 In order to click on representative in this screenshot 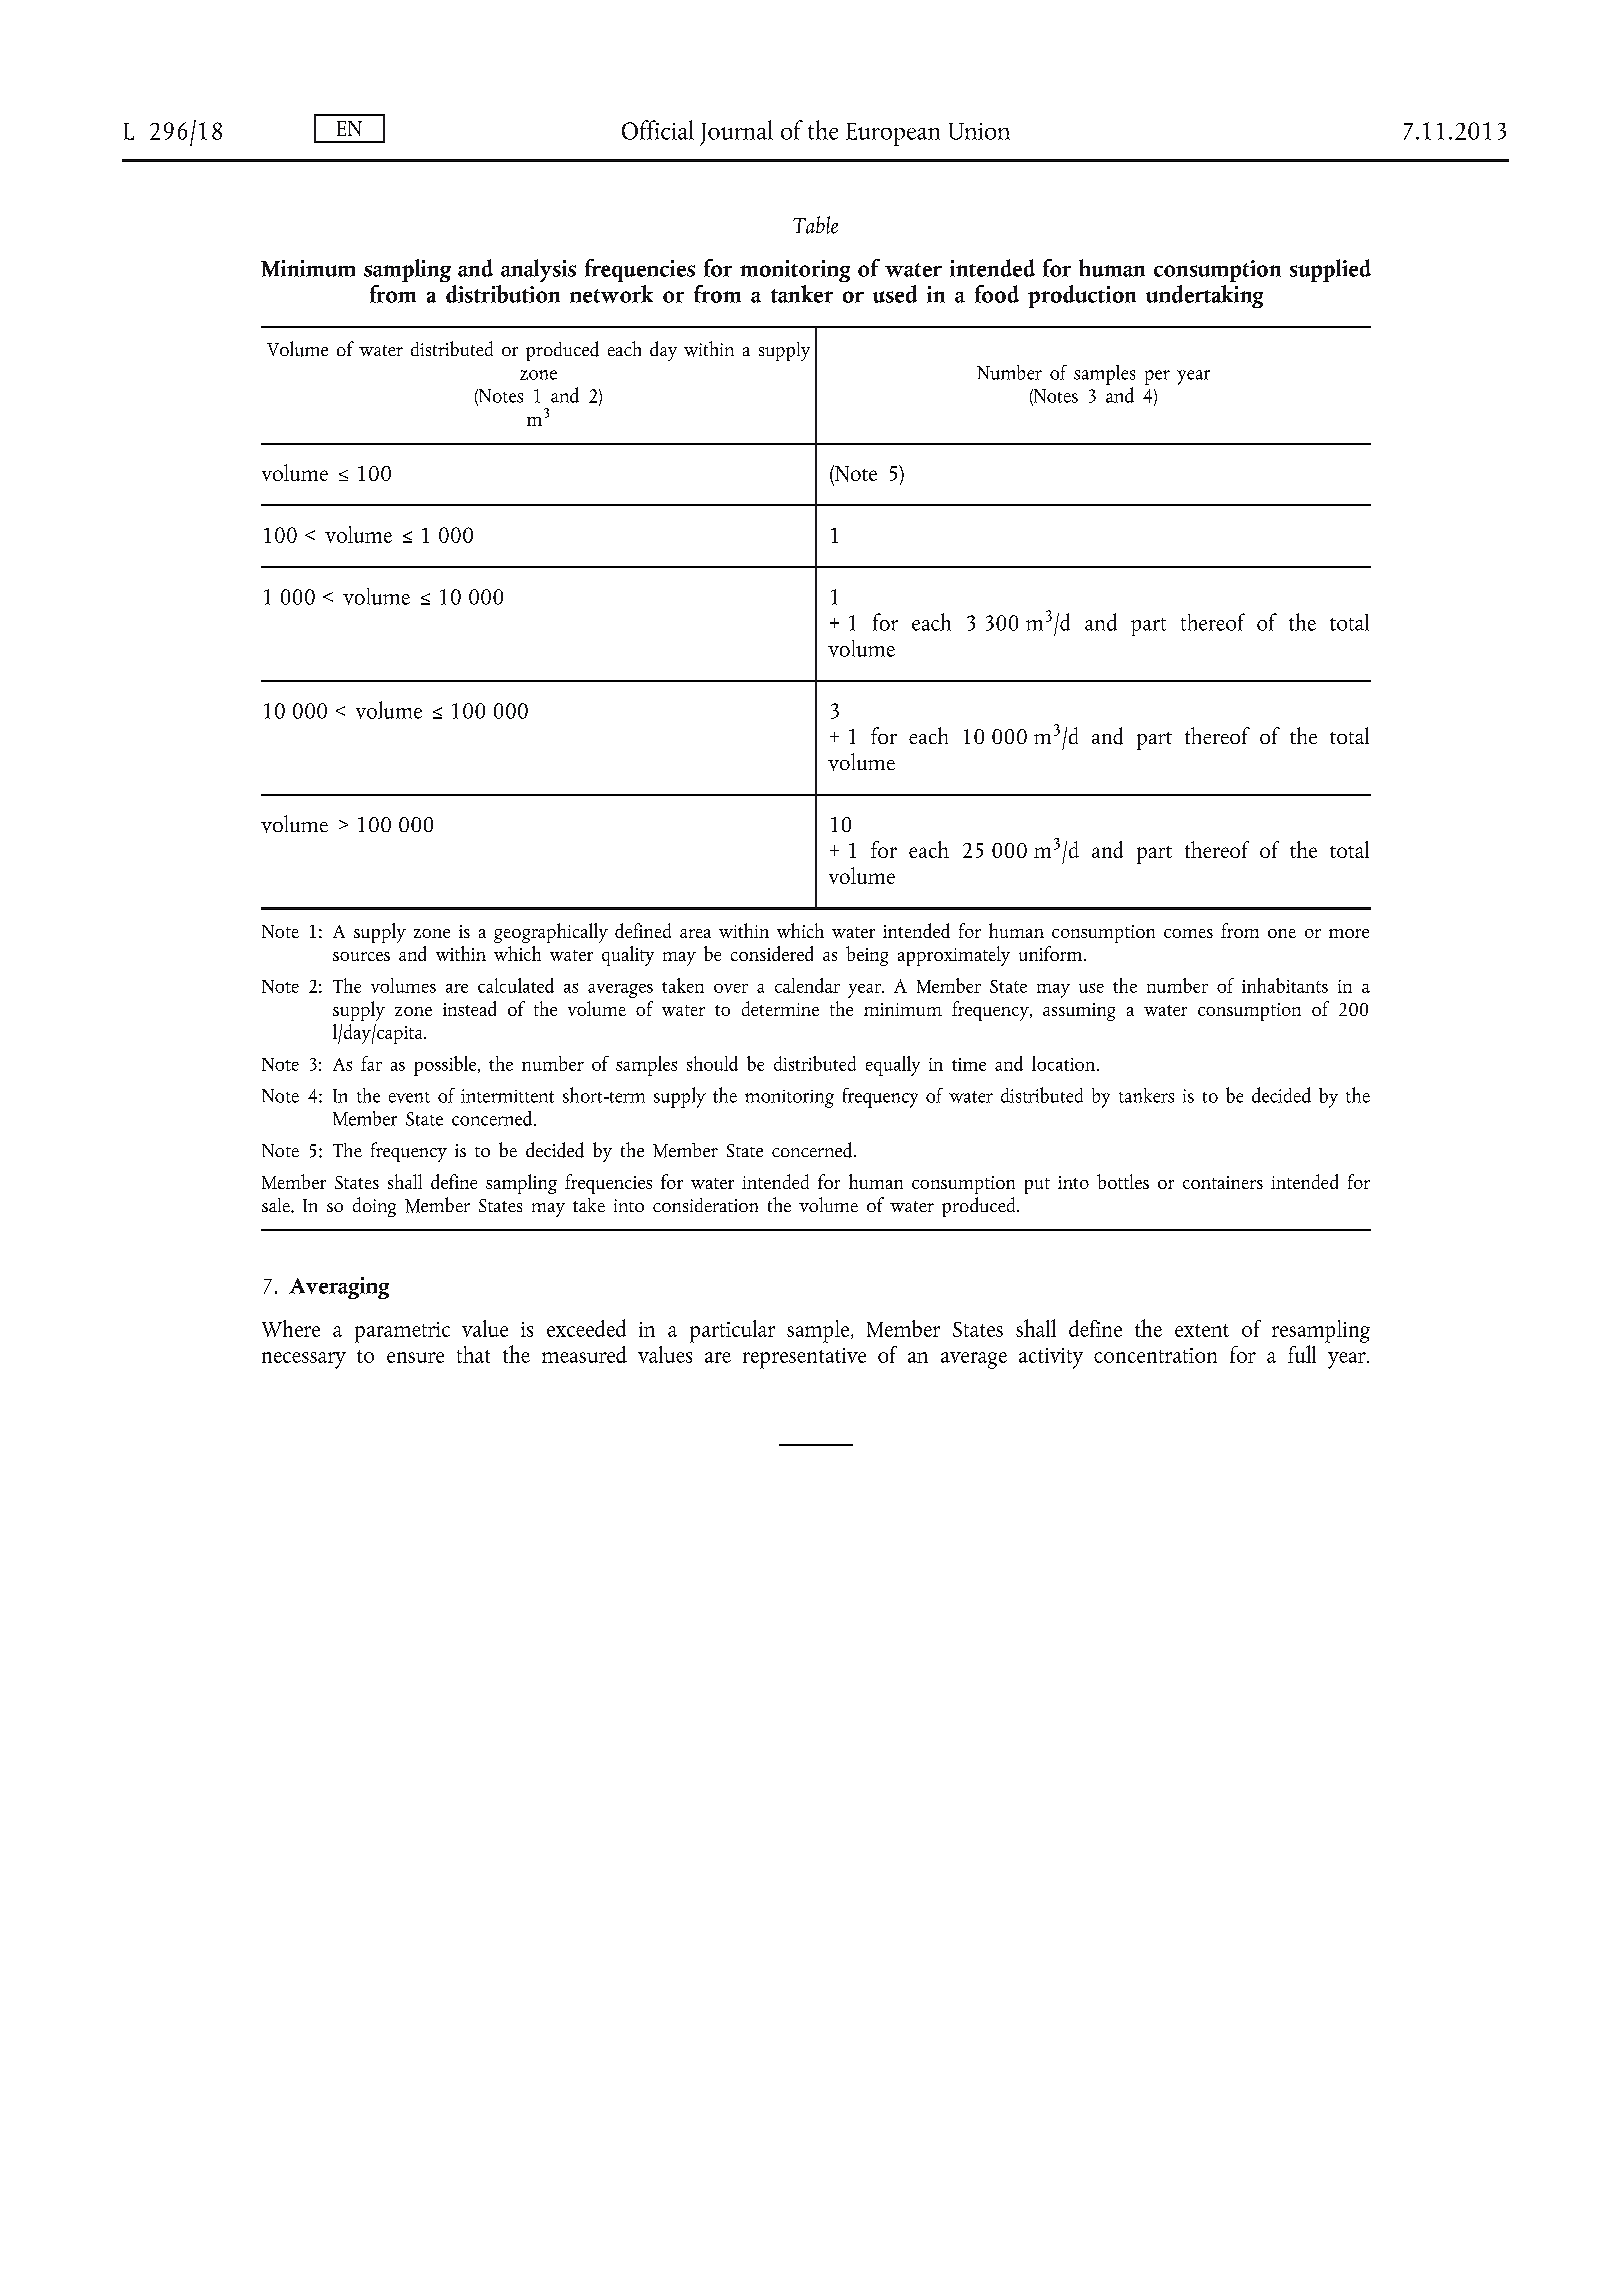, I will do `click(804, 1358)`.
